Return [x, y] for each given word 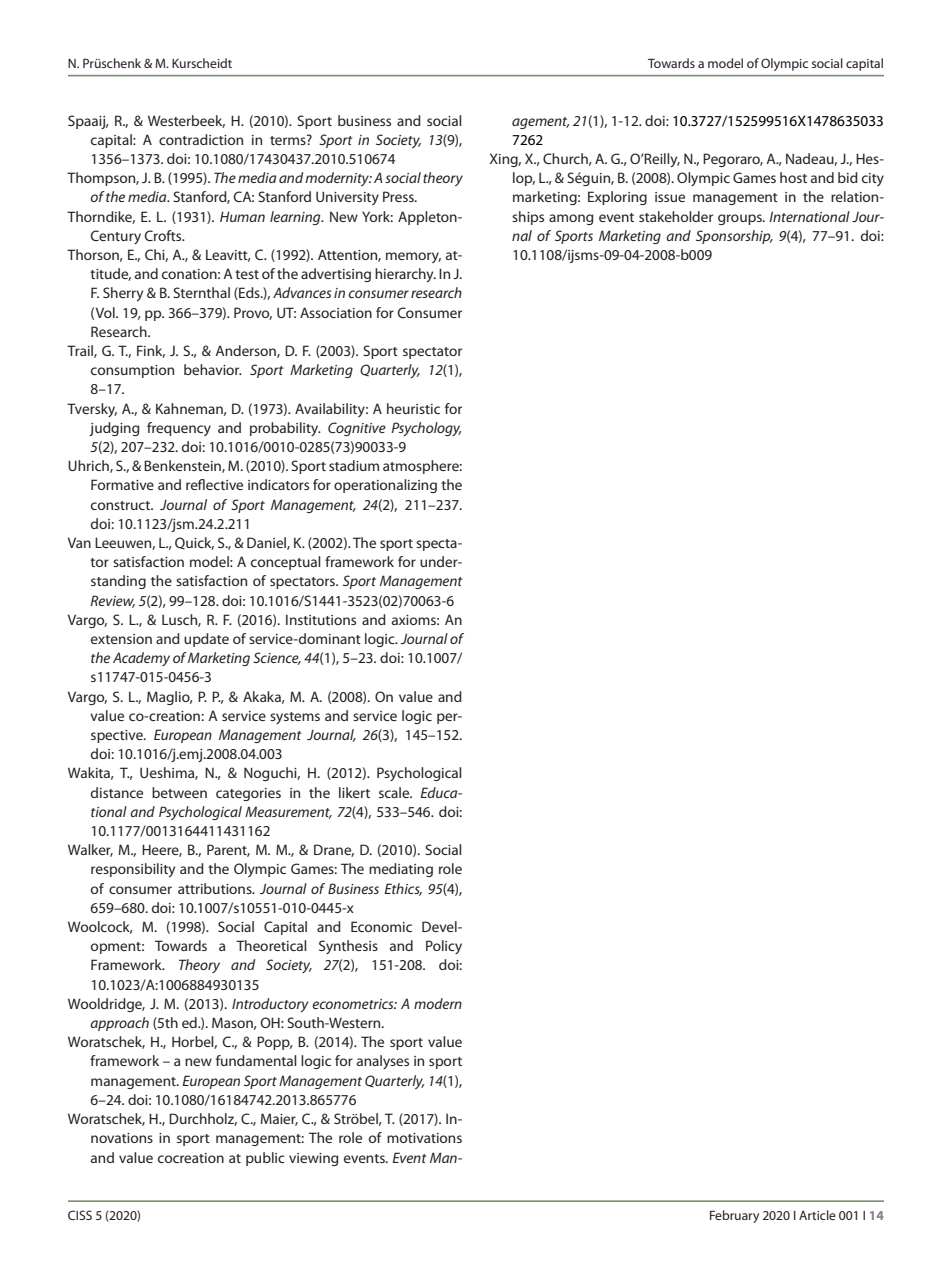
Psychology [426, 429]
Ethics [403, 889]
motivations [424, 1138]
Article [817, 1215]
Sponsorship [734, 237]
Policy [444, 947]
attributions [216, 888]
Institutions [321, 619]
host [793, 177]
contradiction [201, 139]
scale [395, 792]
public [265, 1159]
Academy [141, 659]
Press [399, 196]
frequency [179, 429]
